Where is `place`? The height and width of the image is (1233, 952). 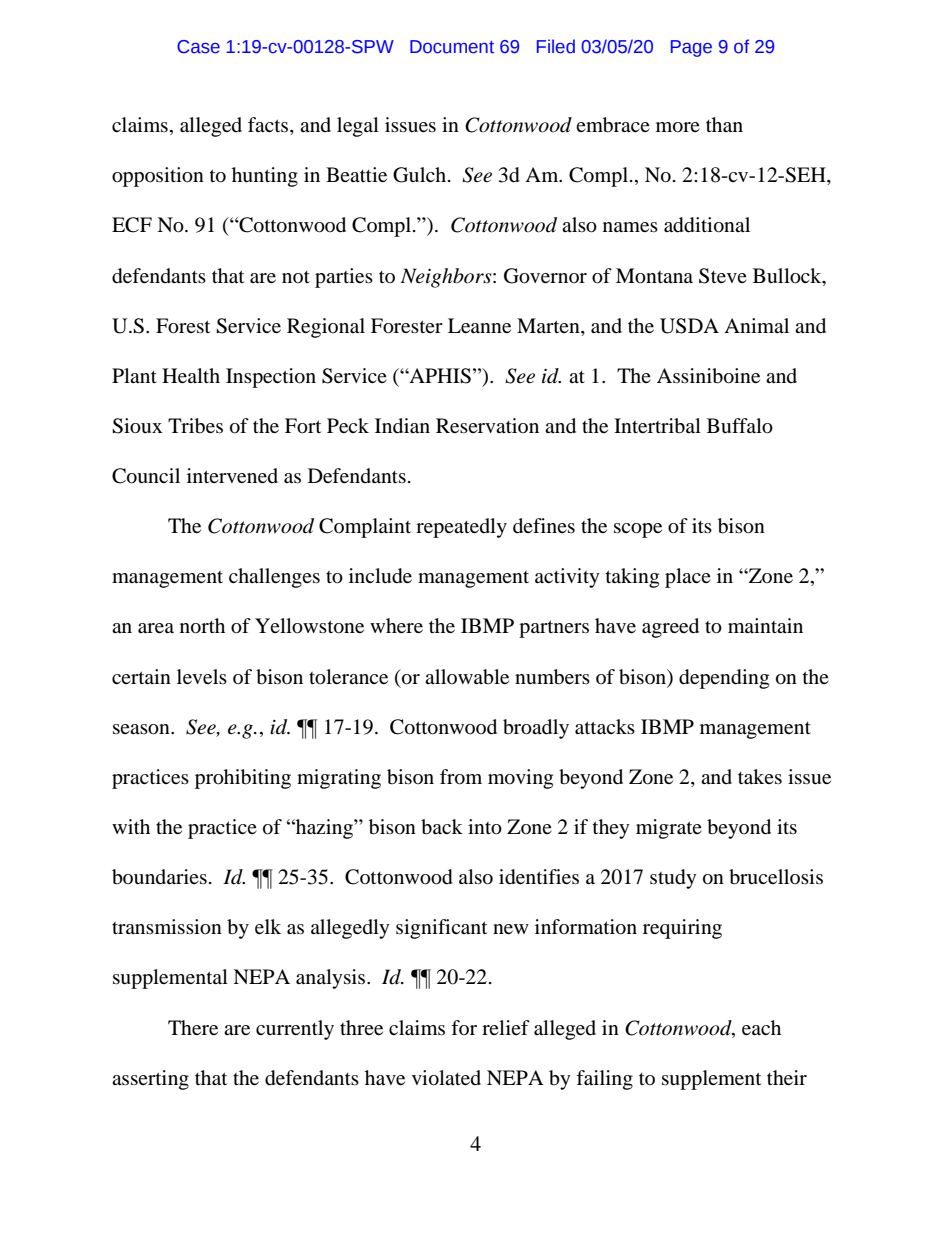 place is located at coordinates (688, 578).
